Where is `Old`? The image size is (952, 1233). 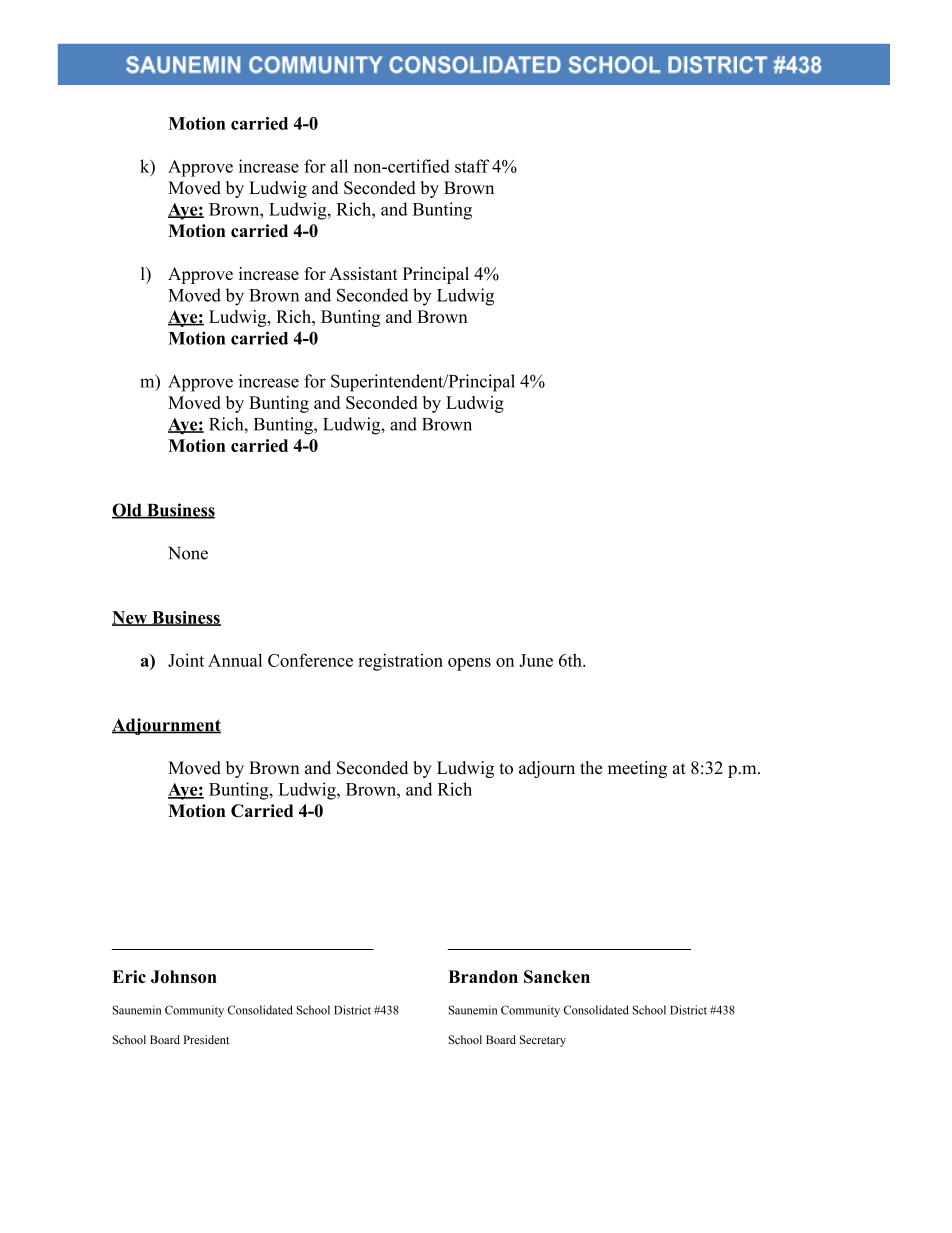
Old is located at coordinates (128, 511).
